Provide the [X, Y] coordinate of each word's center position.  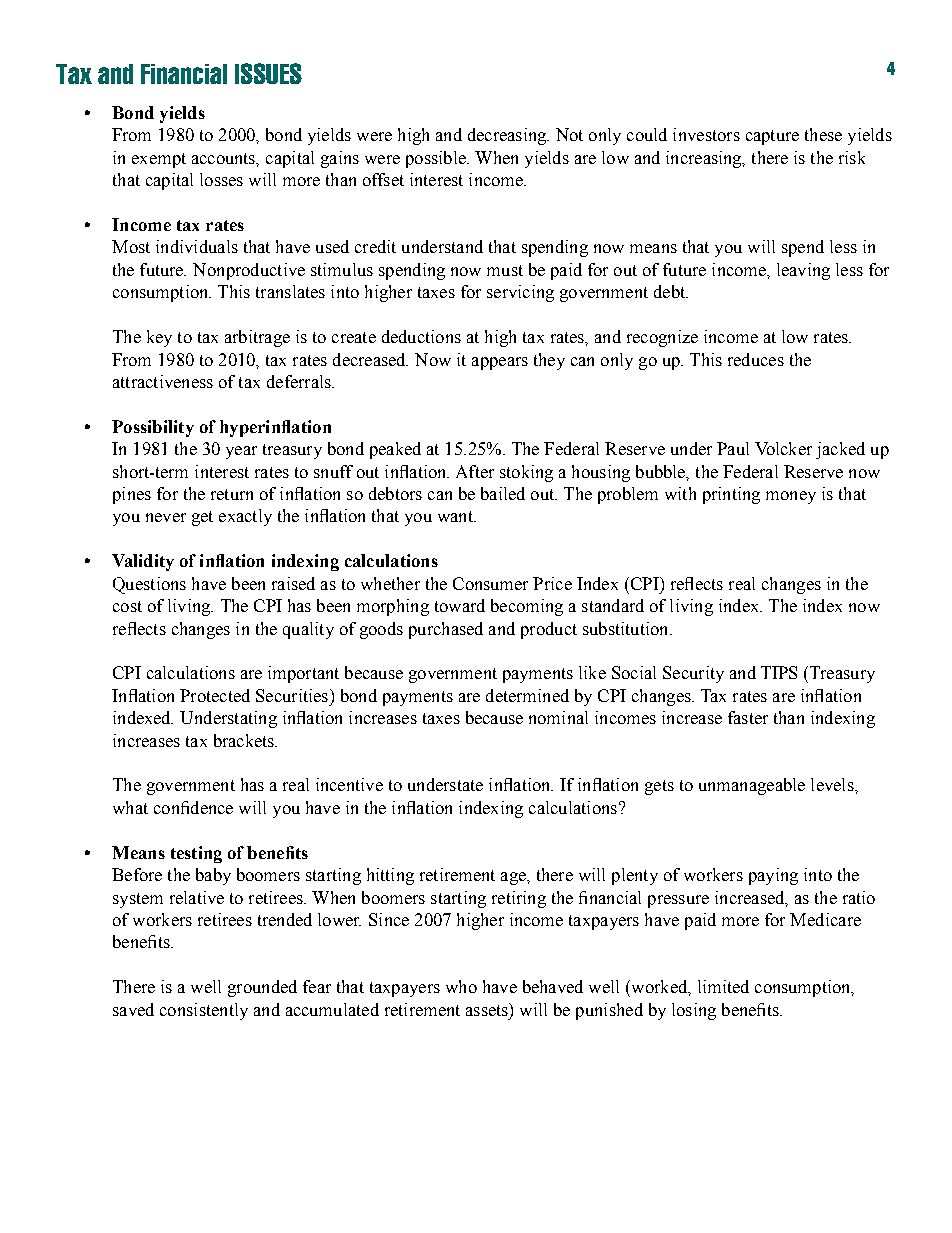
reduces [756, 359]
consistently [204, 1011]
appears [500, 363]
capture [772, 137]
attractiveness [163, 381]
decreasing [508, 136]
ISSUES [268, 73]
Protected [215, 695]
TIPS [779, 672]
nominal [558, 717]
